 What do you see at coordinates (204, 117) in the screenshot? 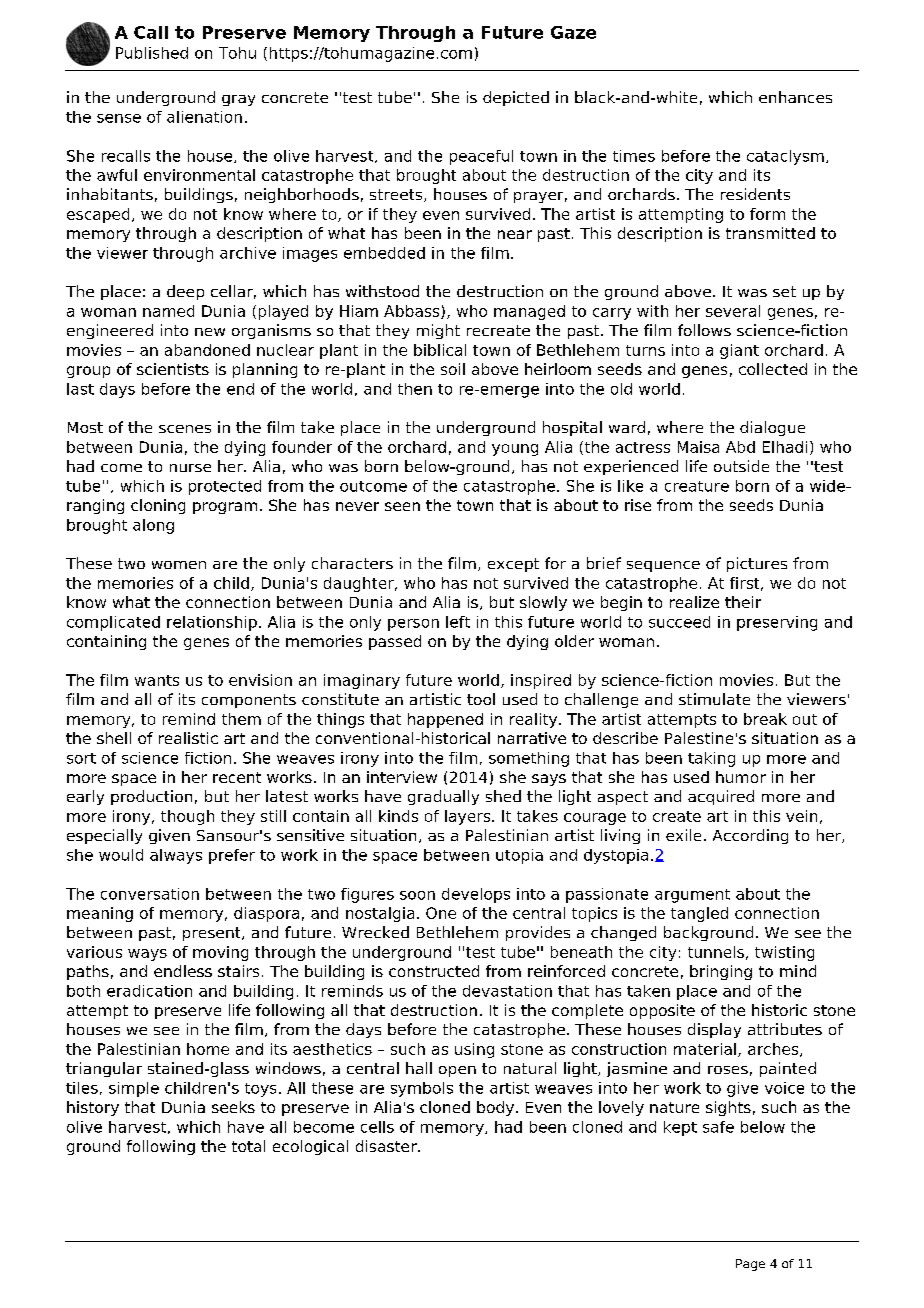
I see `alienation` at bounding box center [204, 117].
